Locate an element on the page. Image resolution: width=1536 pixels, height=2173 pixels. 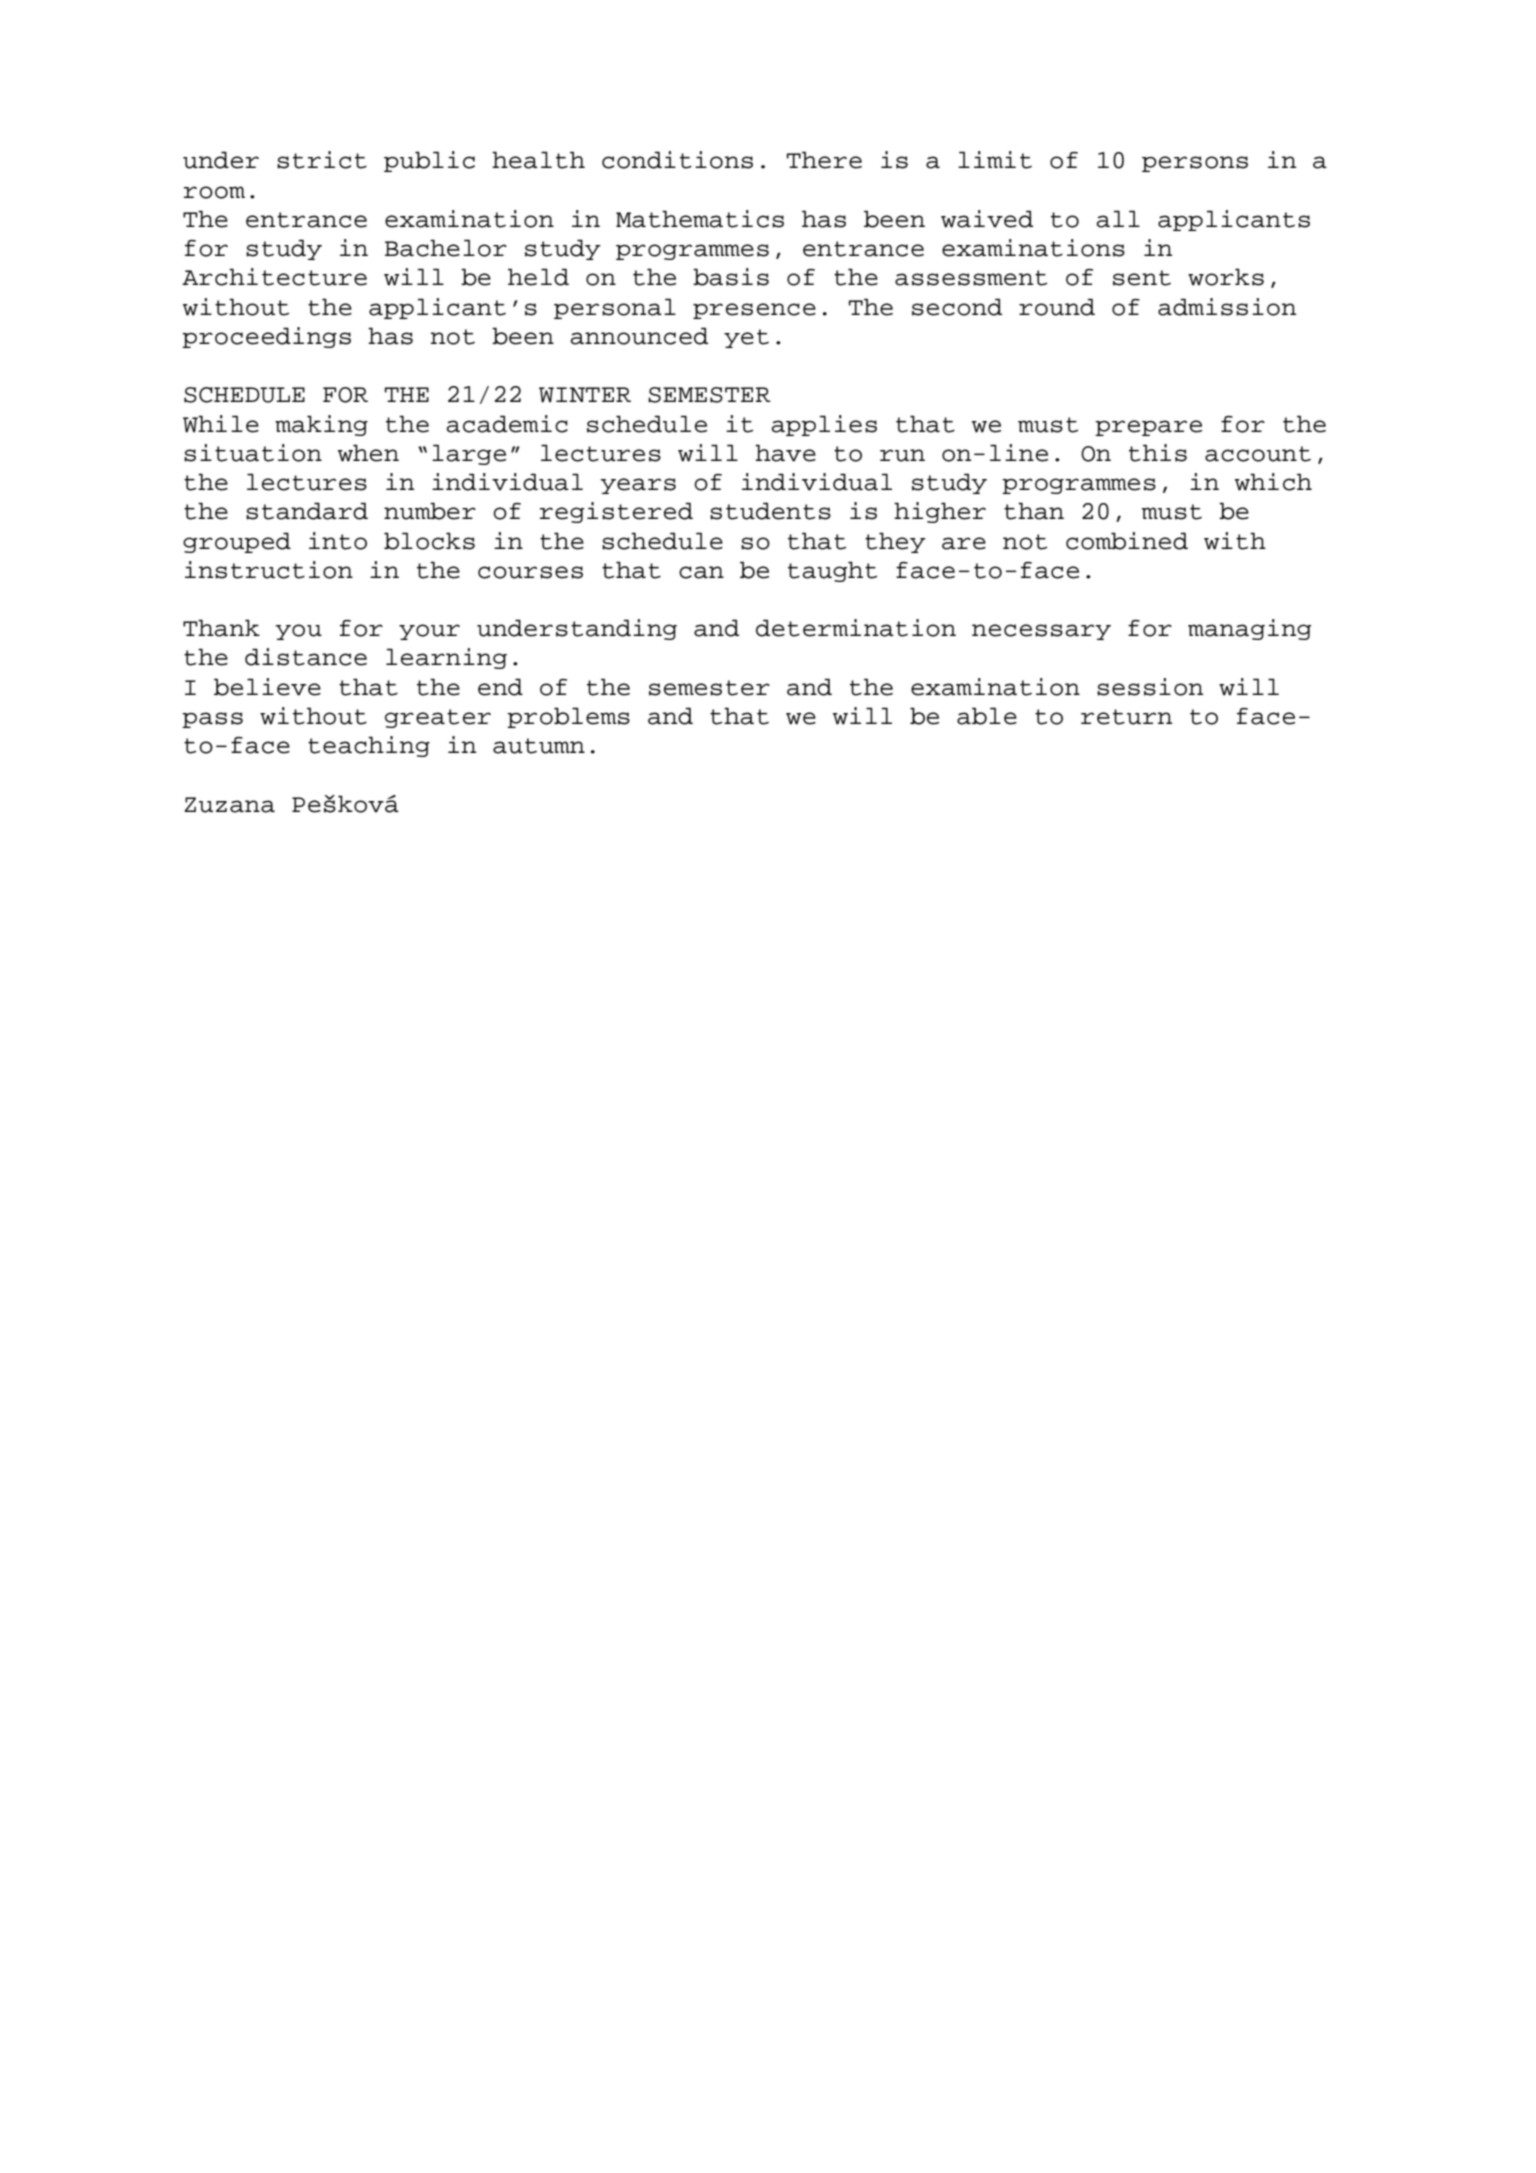
standard is located at coordinates (307, 511).
